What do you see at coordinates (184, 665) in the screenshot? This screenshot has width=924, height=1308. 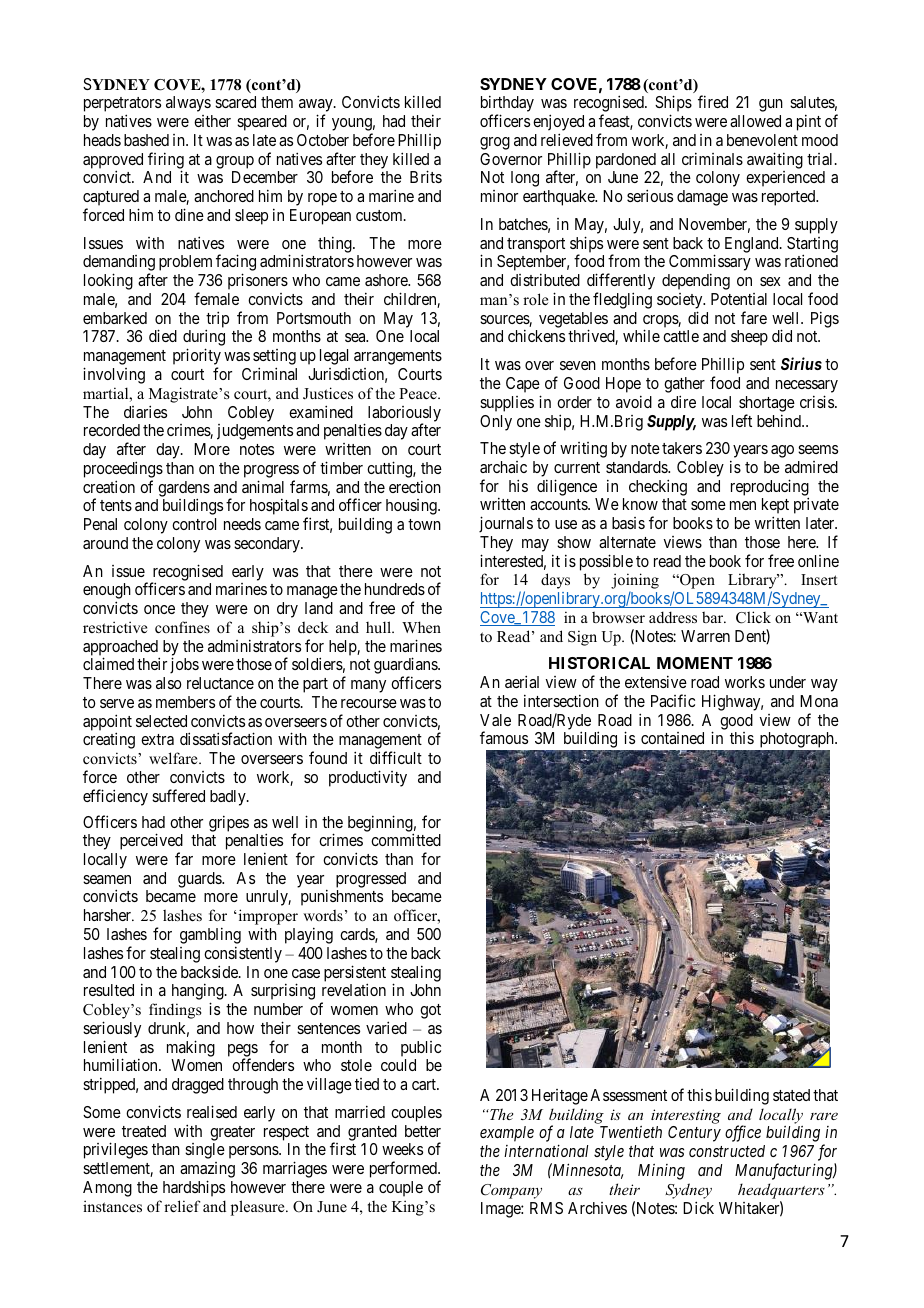 I see `jobs` at bounding box center [184, 665].
